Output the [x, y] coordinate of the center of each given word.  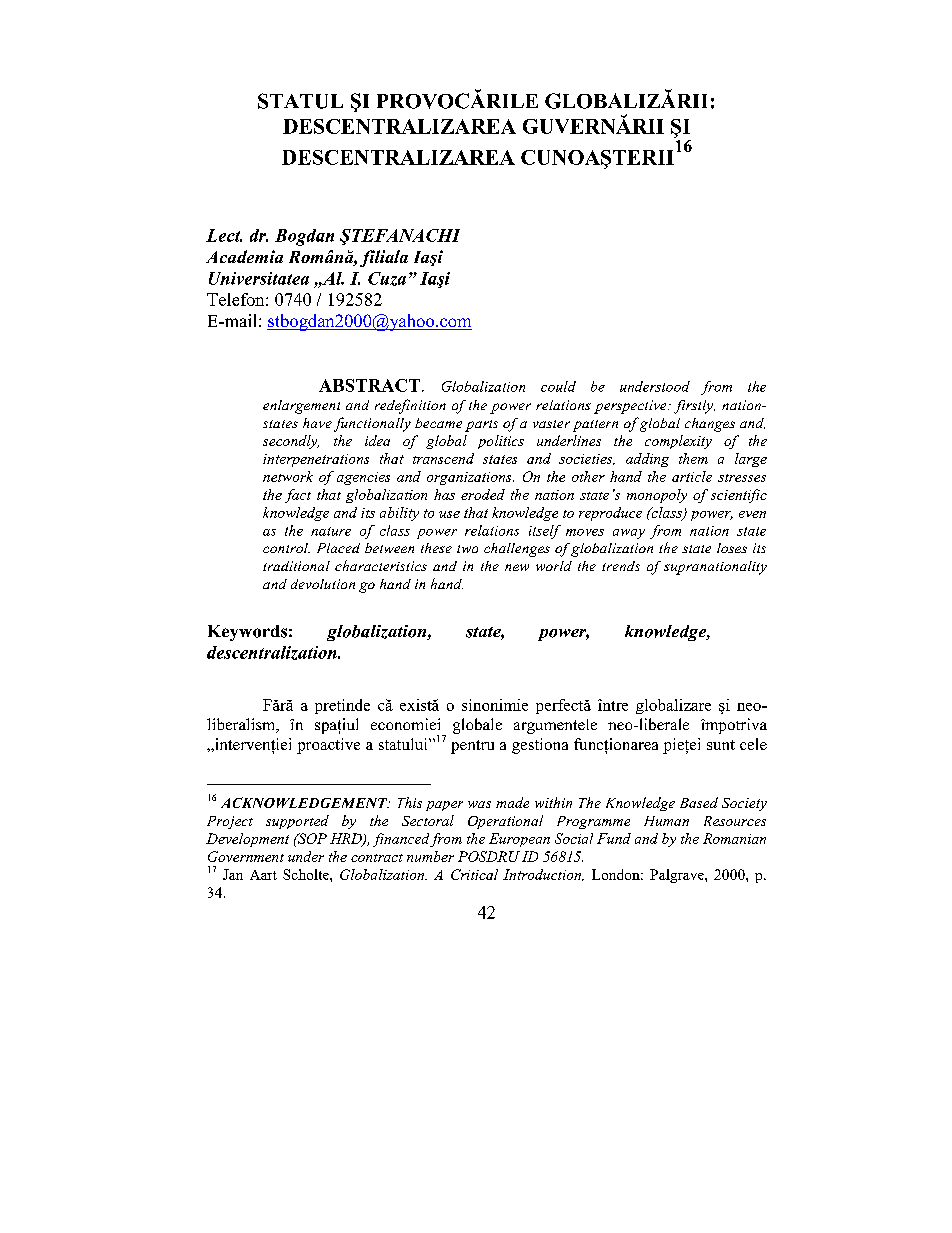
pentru [472, 747]
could [558, 386]
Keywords [247, 633]
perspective [631, 407]
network [288, 476]
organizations [470, 478]
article [692, 476]
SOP [311, 838]
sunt [721, 745]
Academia [244, 256]
